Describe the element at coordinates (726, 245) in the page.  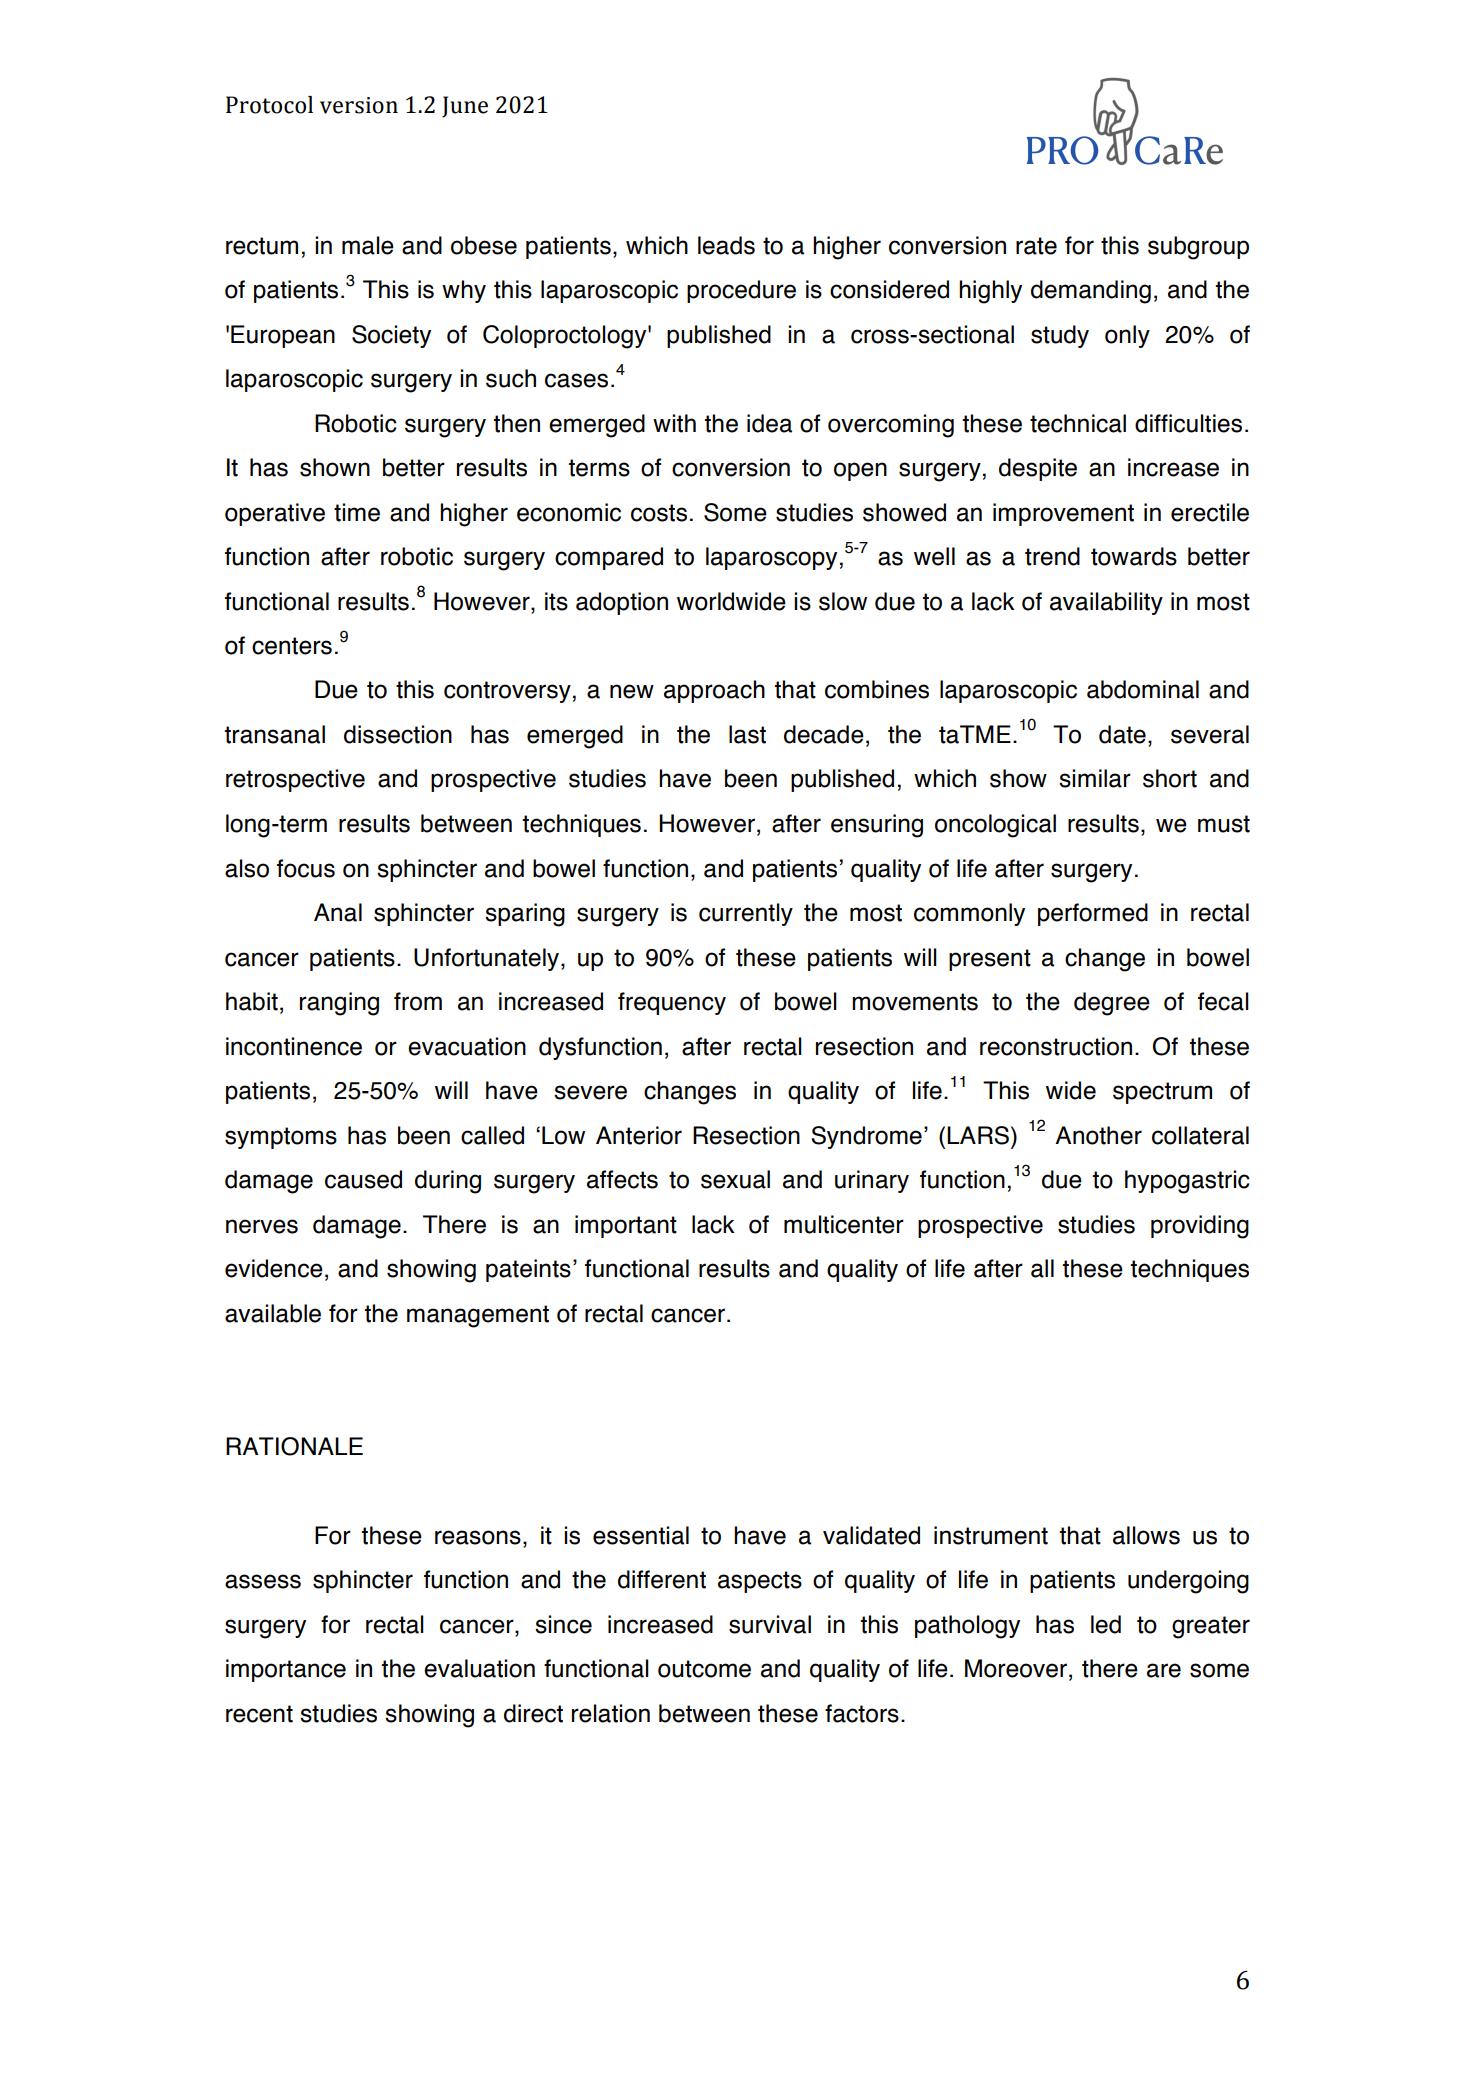
I see `leads` at that location.
